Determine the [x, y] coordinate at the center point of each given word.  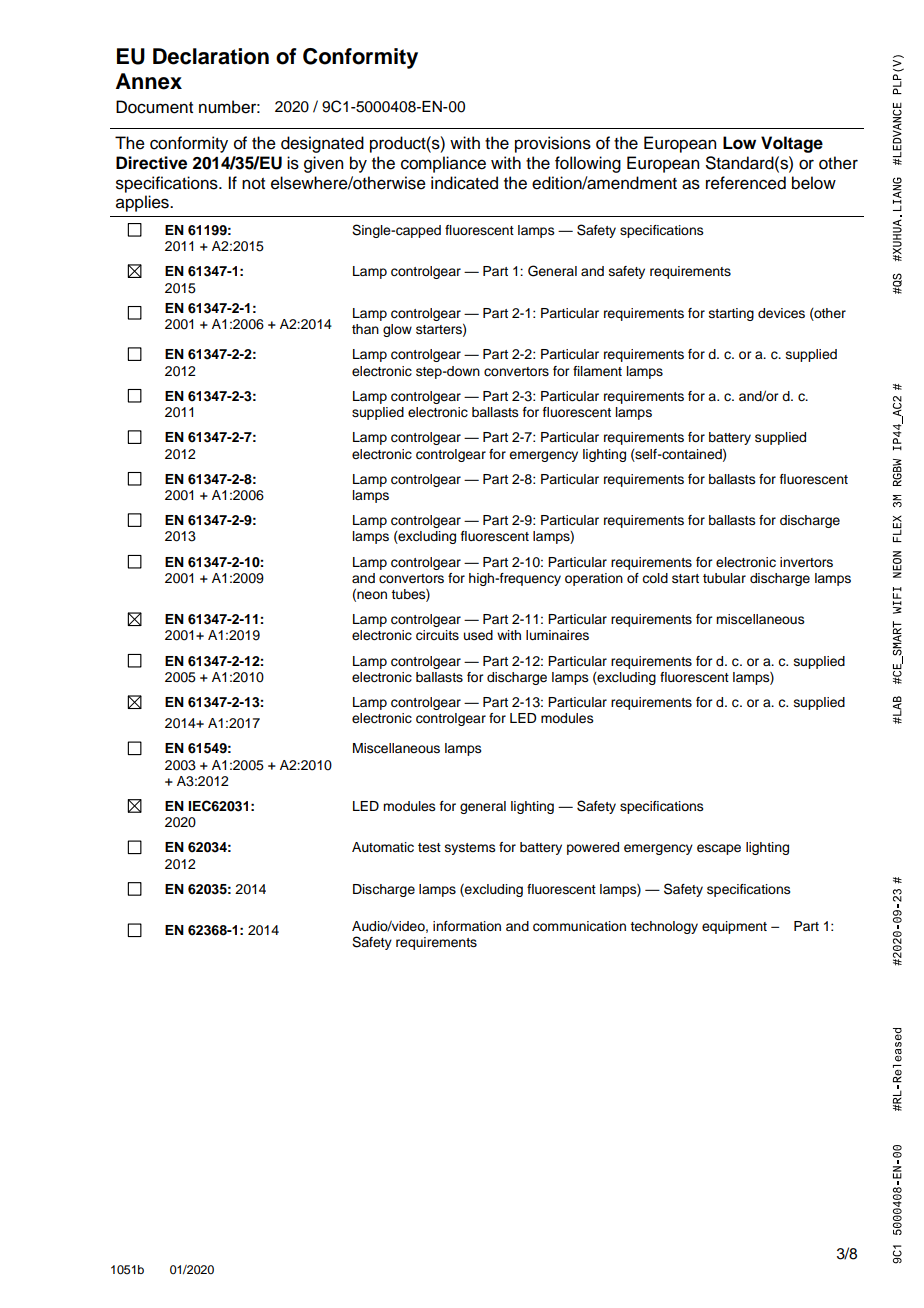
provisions [553, 144]
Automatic [383, 847]
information [467, 926]
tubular [724, 578]
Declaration [211, 56]
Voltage [792, 144]
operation [594, 579]
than [365, 329]
